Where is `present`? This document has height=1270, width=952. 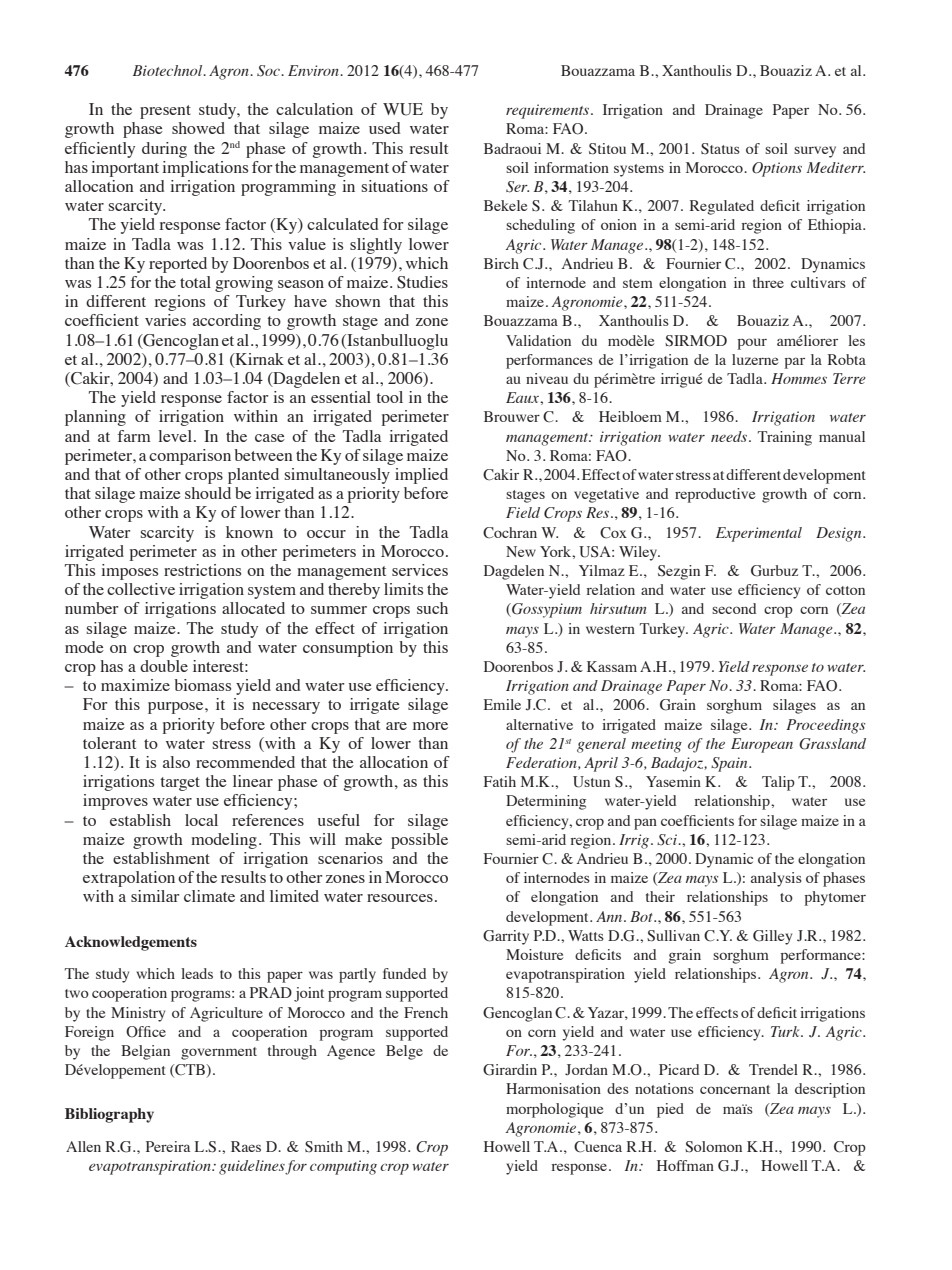 present is located at coordinates (165, 112).
